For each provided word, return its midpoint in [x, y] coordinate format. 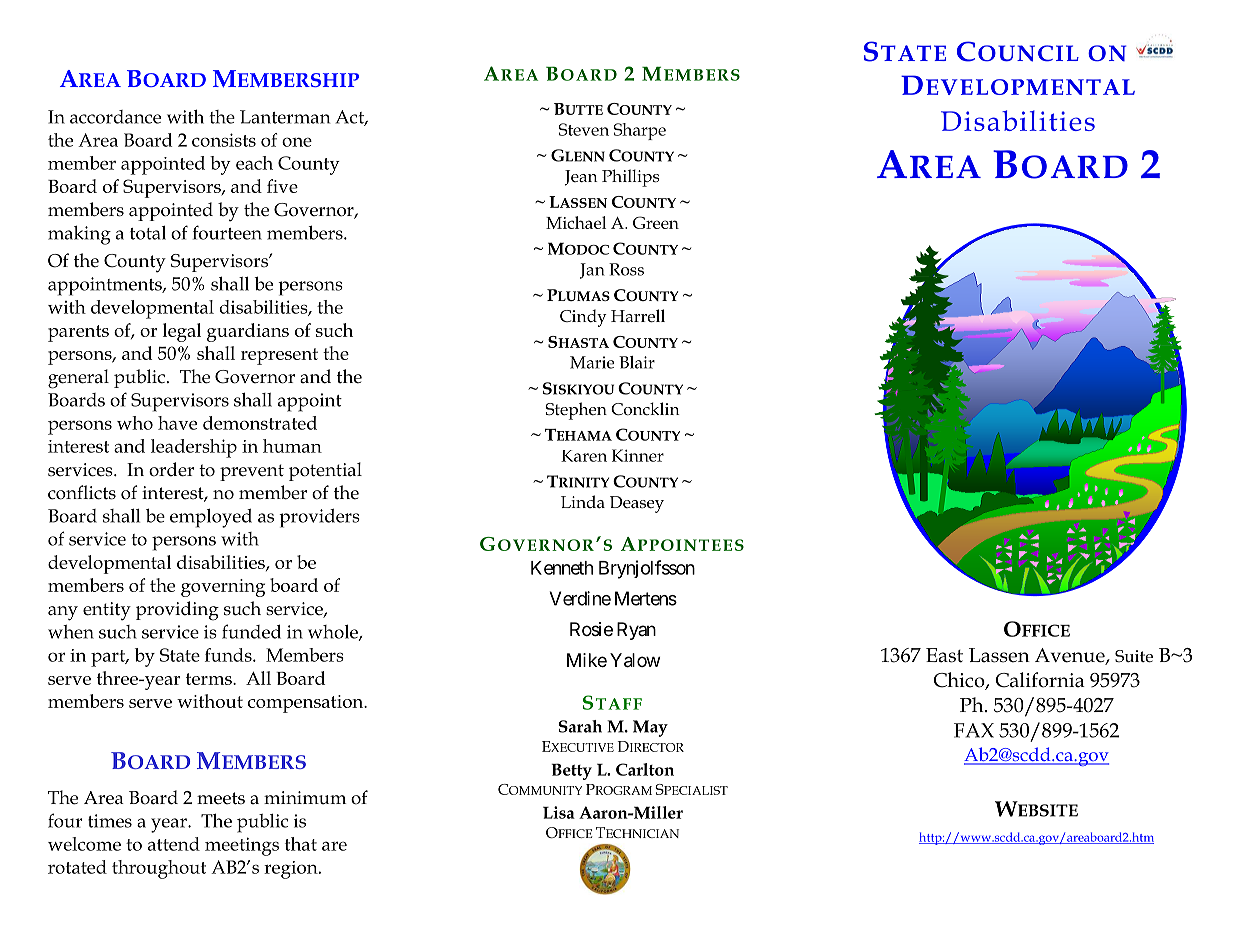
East [944, 655]
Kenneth [562, 568]
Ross [626, 269]
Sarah [580, 726]
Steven [583, 129]
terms [210, 679]
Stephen [576, 411]
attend [174, 844]
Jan [592, 271]
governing [223, 588]
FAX [974, 730]
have [177, 423]
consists [224, 140]
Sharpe [639, 131]
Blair [637, 362]
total [148, 233]
